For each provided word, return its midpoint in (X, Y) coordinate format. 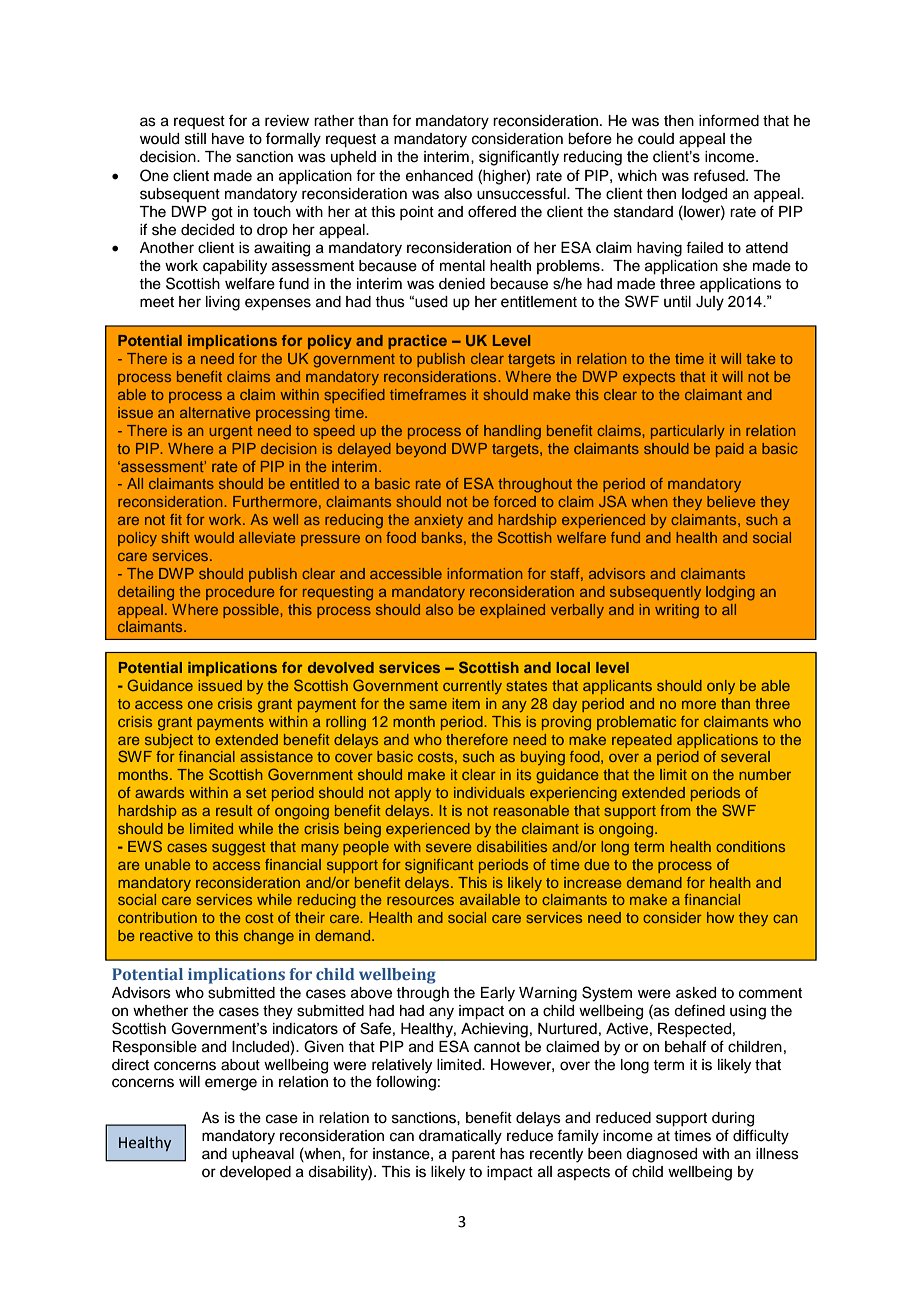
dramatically (460, 1137)
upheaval (263, 1155)
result (234, 810)
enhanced (439, 176)
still (195, 139)
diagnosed (661, 1155)
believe (731, 501)
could (656, 139)
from (675, 810)
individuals (489, 792)
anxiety (438, 521)
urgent (231, 433)
